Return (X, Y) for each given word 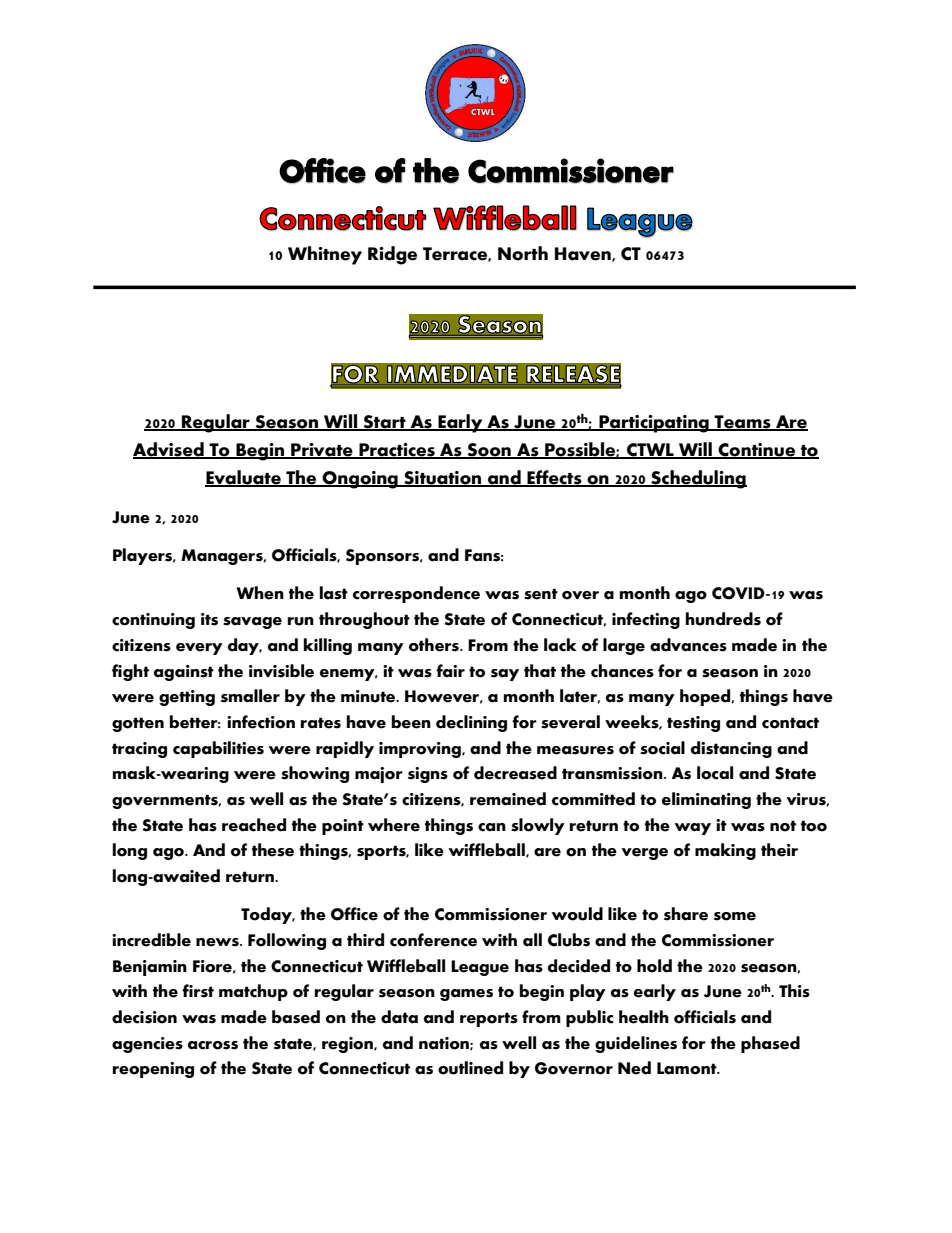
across (213, 1045)
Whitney (325, 255)
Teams (743, 422)
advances (688, 645)
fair (450, 671)
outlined (470, 1068)
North (523, 253)
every (199, 649)
